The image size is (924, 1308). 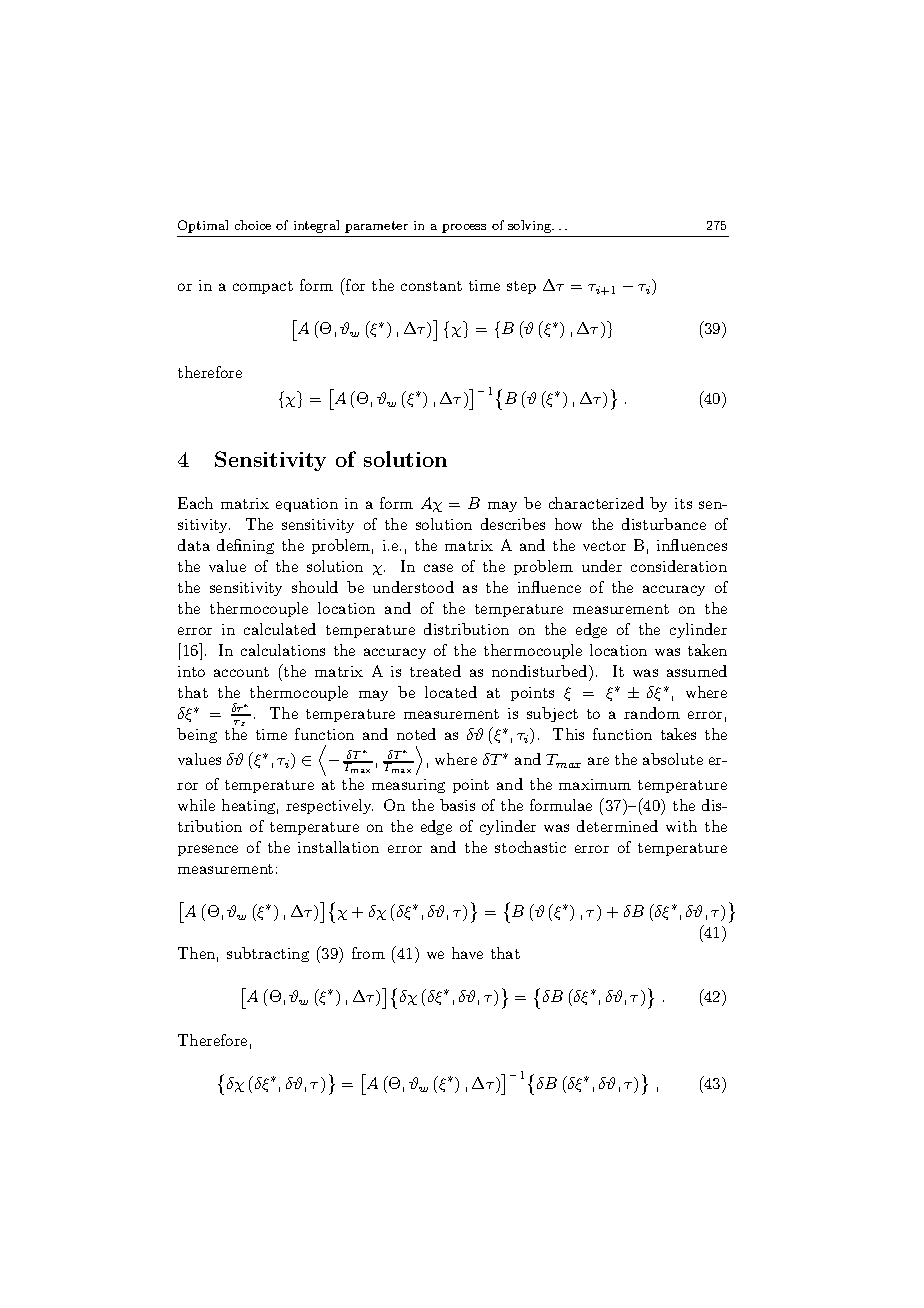 What do you see at coordinates (451, 692) in the screenshot?
I see `located` at bounding box center [451, 692].
